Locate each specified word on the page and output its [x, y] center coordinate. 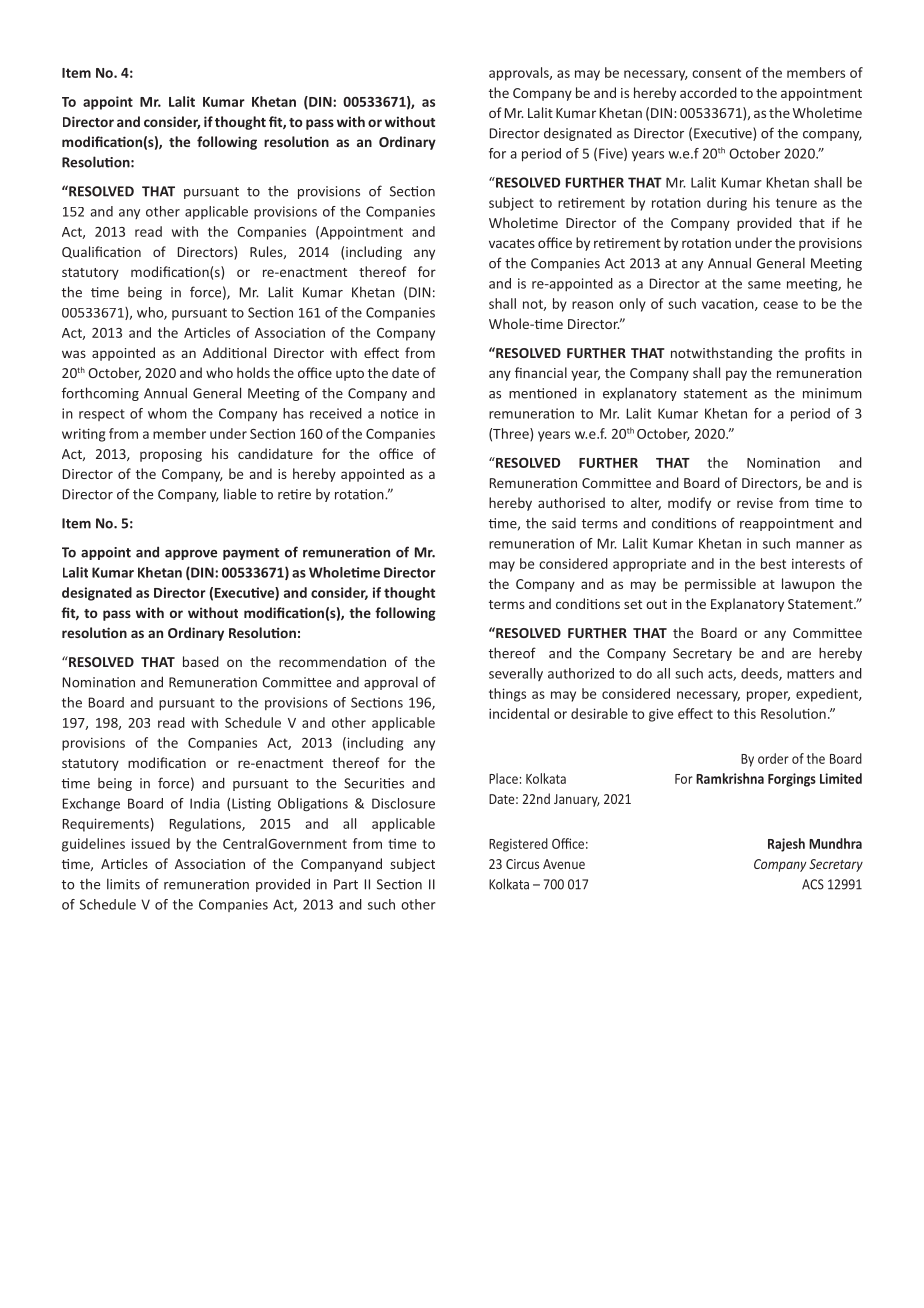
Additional [234, 352]
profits [825, 354]
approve [191, 555]
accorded [708, 92]
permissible [720, 585]
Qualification [101, 252]
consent [716, 73]
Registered [518, 845]
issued [151, 843]
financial [541, 372]
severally [516, 674]
